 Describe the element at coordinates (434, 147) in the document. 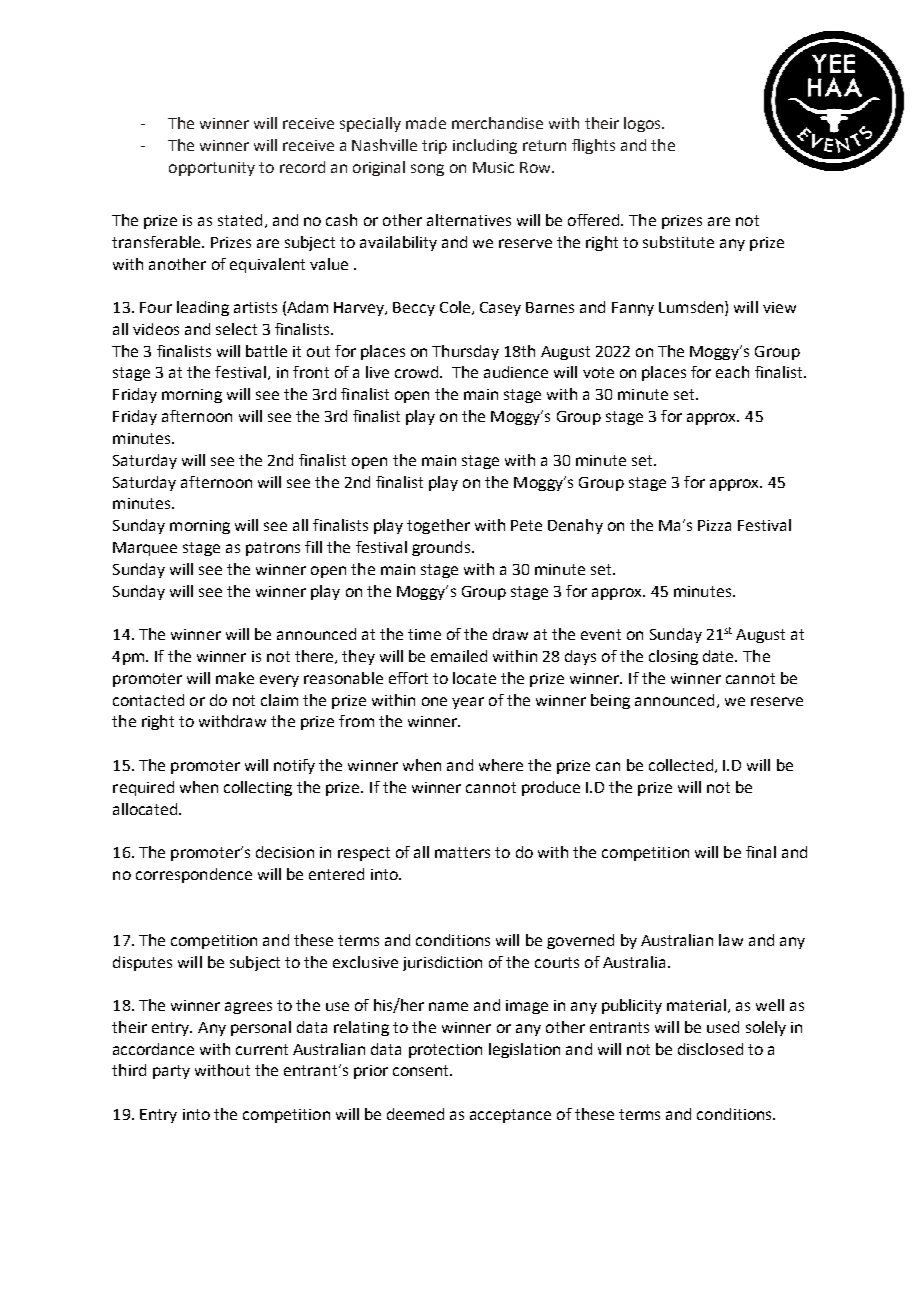

I see `trip` at that location.
